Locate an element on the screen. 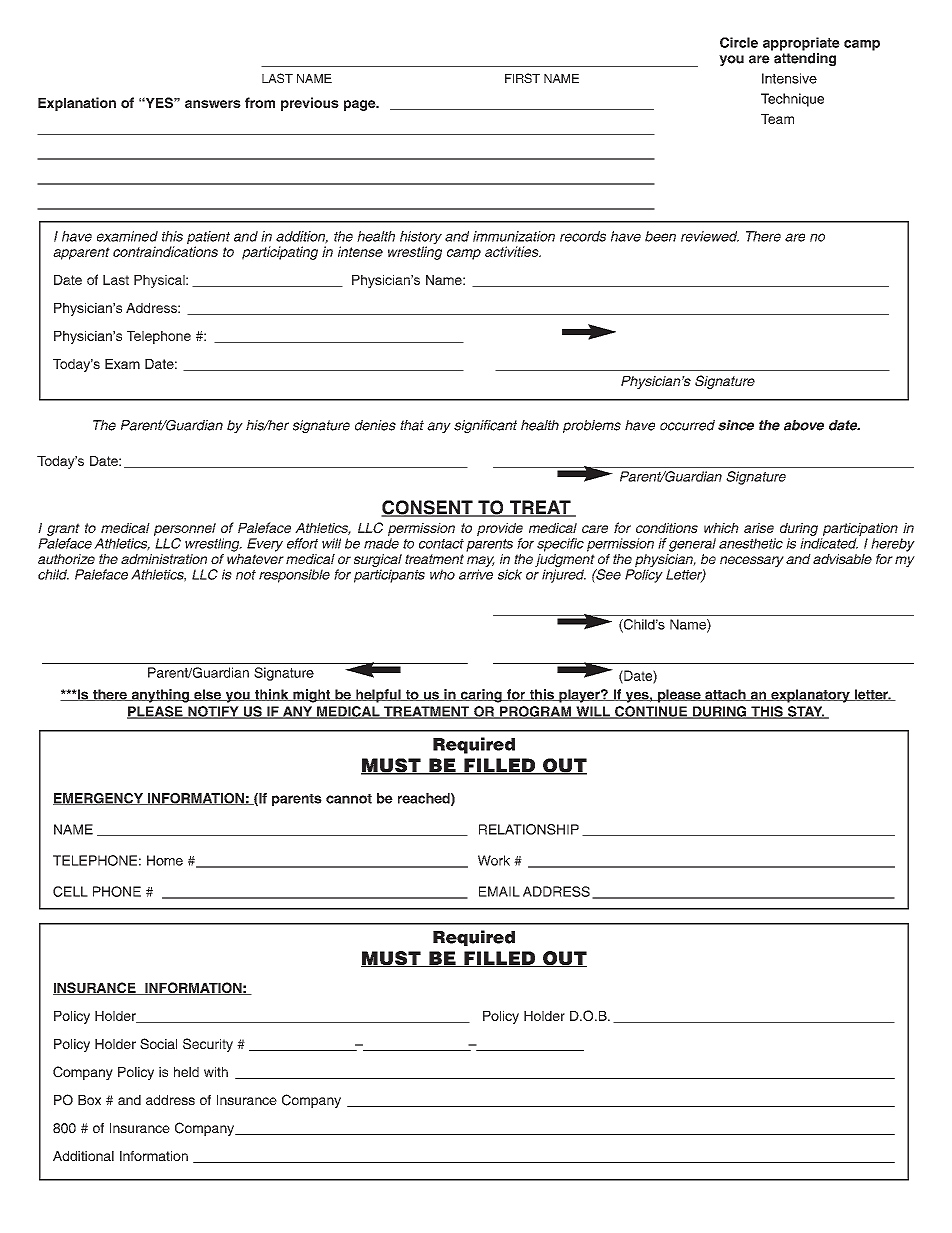 This screenshot has width=952, height=1233. reviewed is located at coordinates (710, 236).
